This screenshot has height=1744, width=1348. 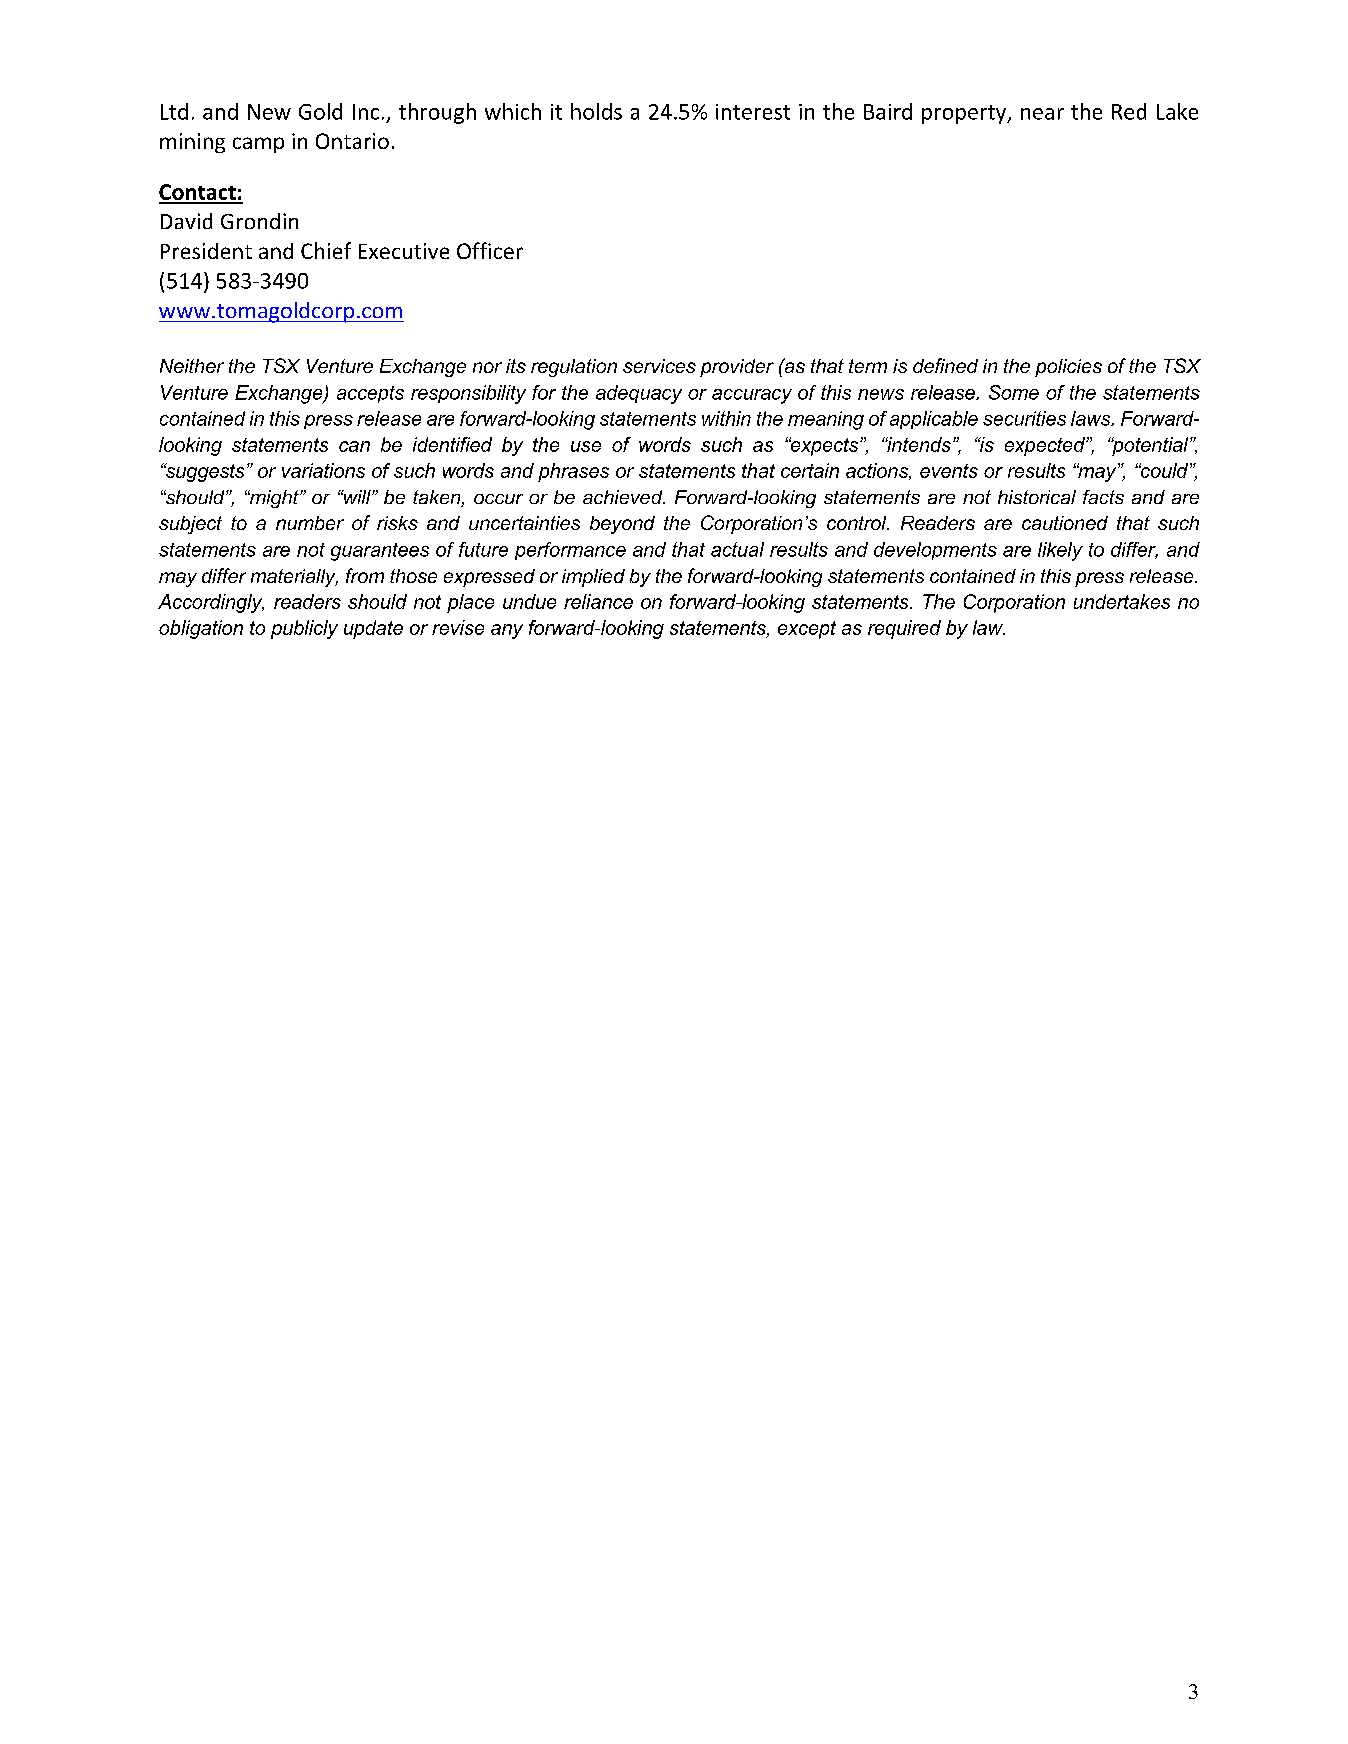 I want to click on publicly, so click(x=304, y=629).
